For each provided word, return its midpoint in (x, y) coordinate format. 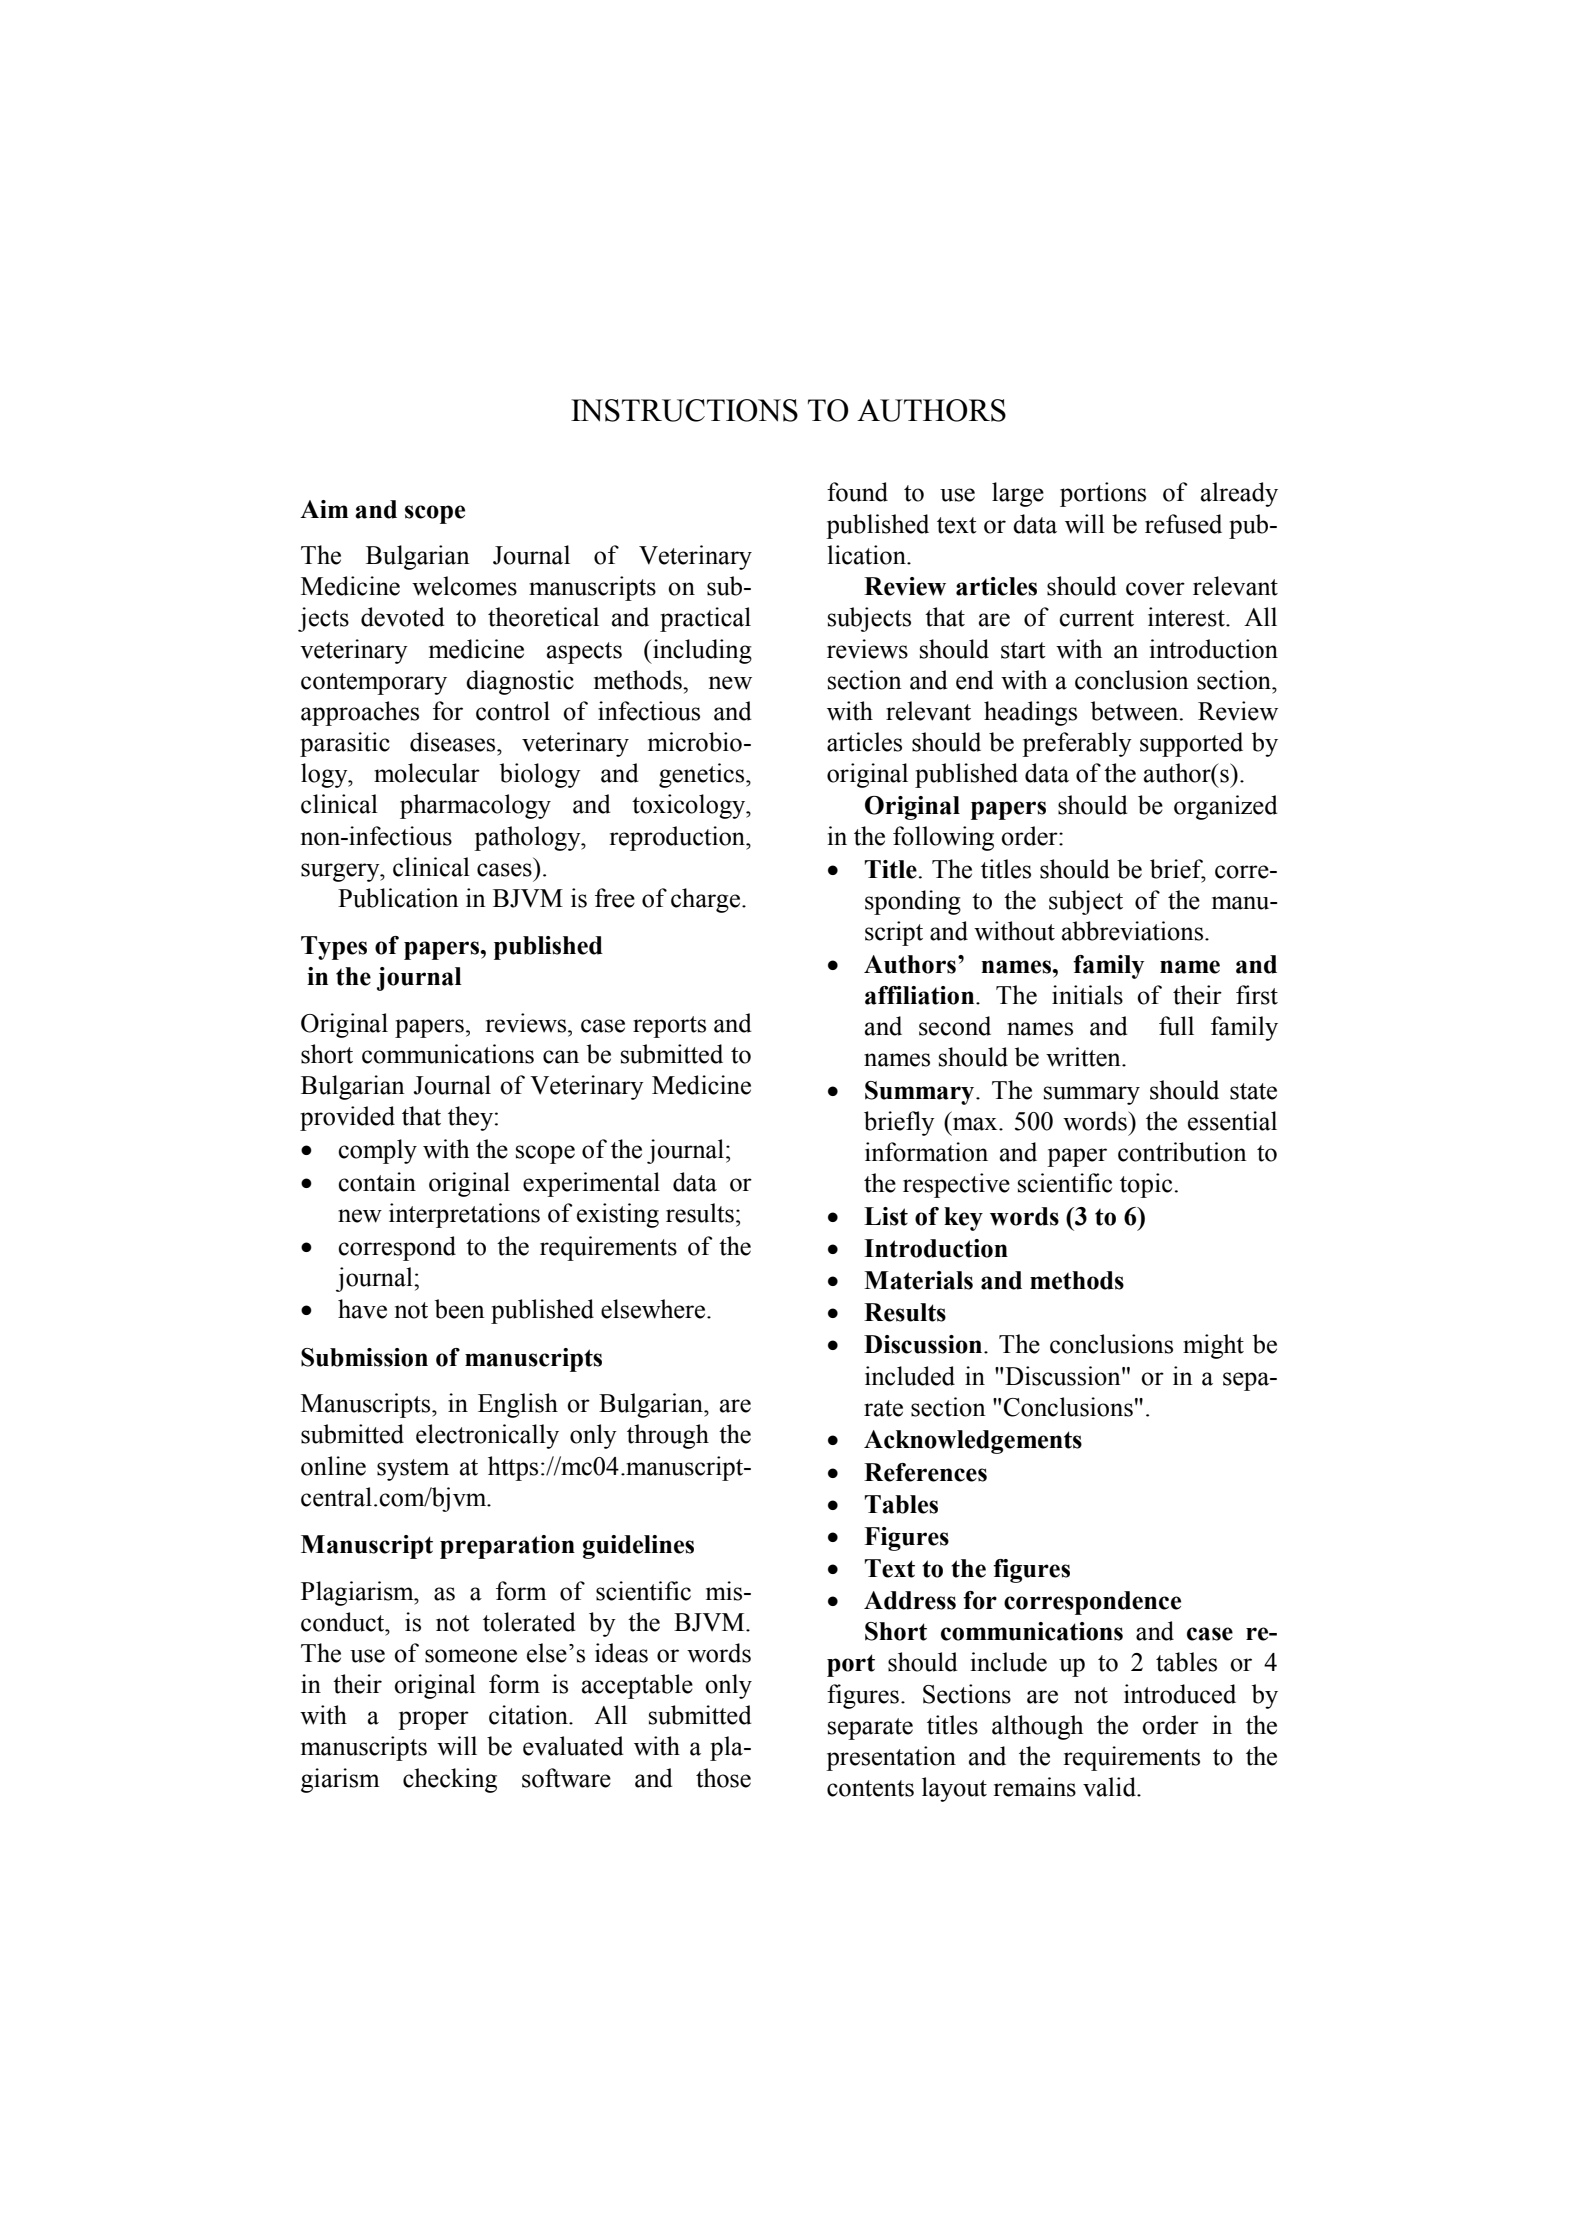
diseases (454, 742)
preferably (1077, 744)
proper (433, 1720)
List (886, 1216)
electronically (487, 1436)
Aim (324, 509)
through (668, 1436)
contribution (1182, 1152)
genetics (703, 775)
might (1213, 1346)
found (857, 492)
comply (377, 1151)
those (723, 1778)
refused (1183, 524)
